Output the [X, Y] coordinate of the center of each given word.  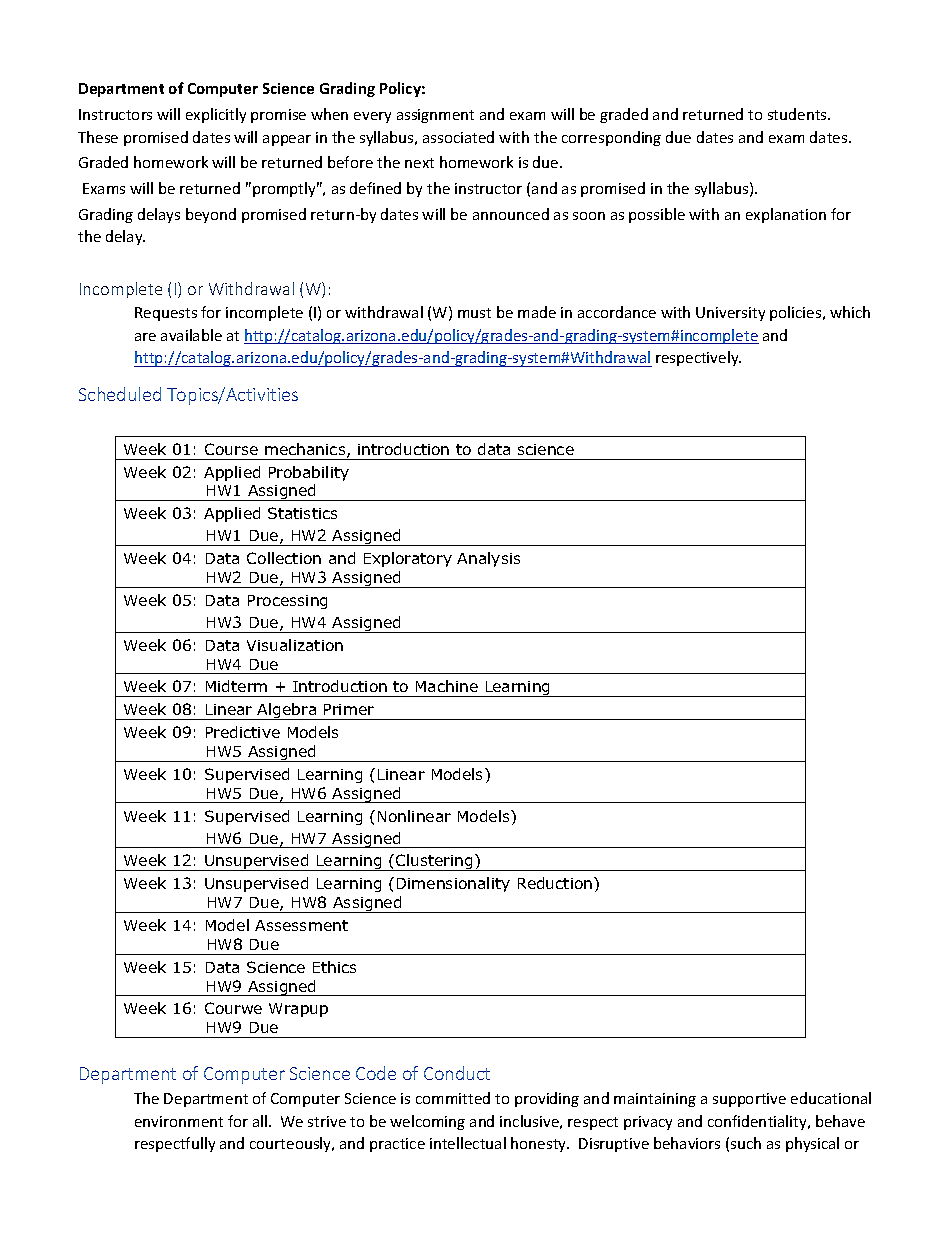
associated [458, 137]
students [798, 114]
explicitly [216, 115]
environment [179, 1121]
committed [453, 1098]
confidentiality [758, 1122]
